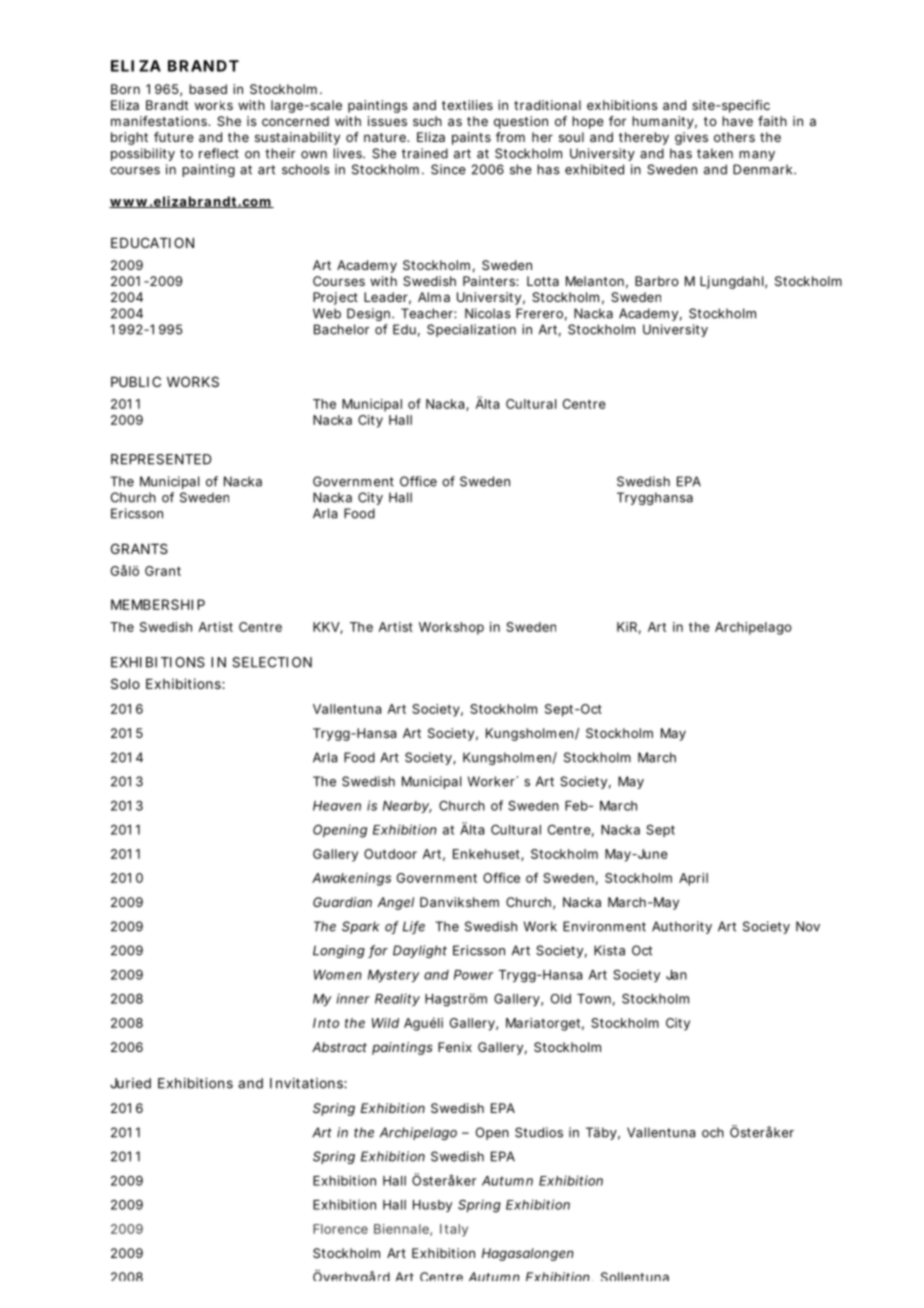 This screenshot has height=1308, width=924. Describe the element at coordinates (454, 1230) in the screenshot. I see `Italy` at that location.
